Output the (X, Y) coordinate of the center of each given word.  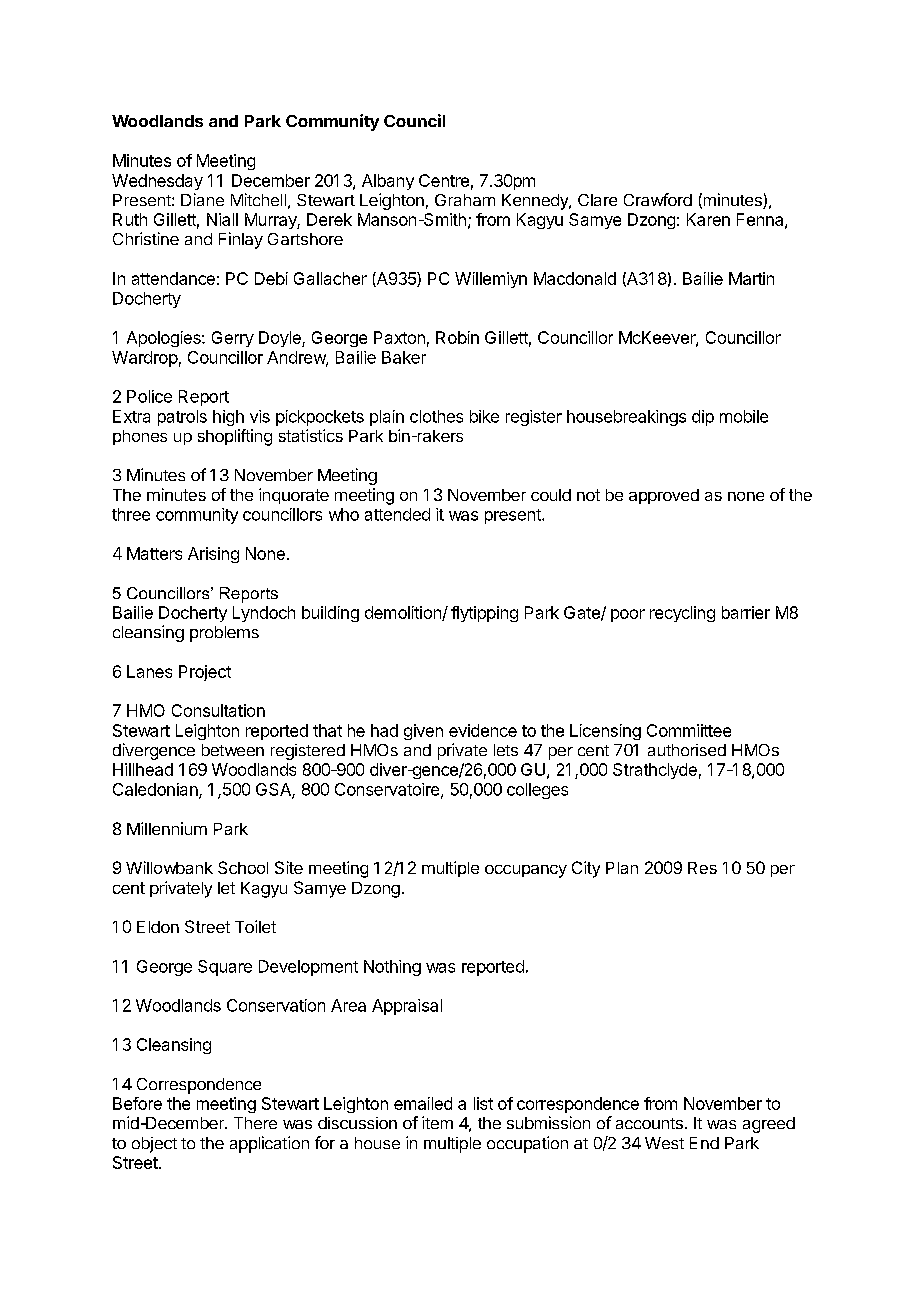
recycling (682, 614)
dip (703, 418)
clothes (436, 416)
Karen (708, 219)
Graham (465, 200)
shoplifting (235, 437)
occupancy (526, 871)
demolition (404, 613)
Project (205, 673)
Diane (202, 199)
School (243, 867)
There (255, 1123)
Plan (622, 868)
